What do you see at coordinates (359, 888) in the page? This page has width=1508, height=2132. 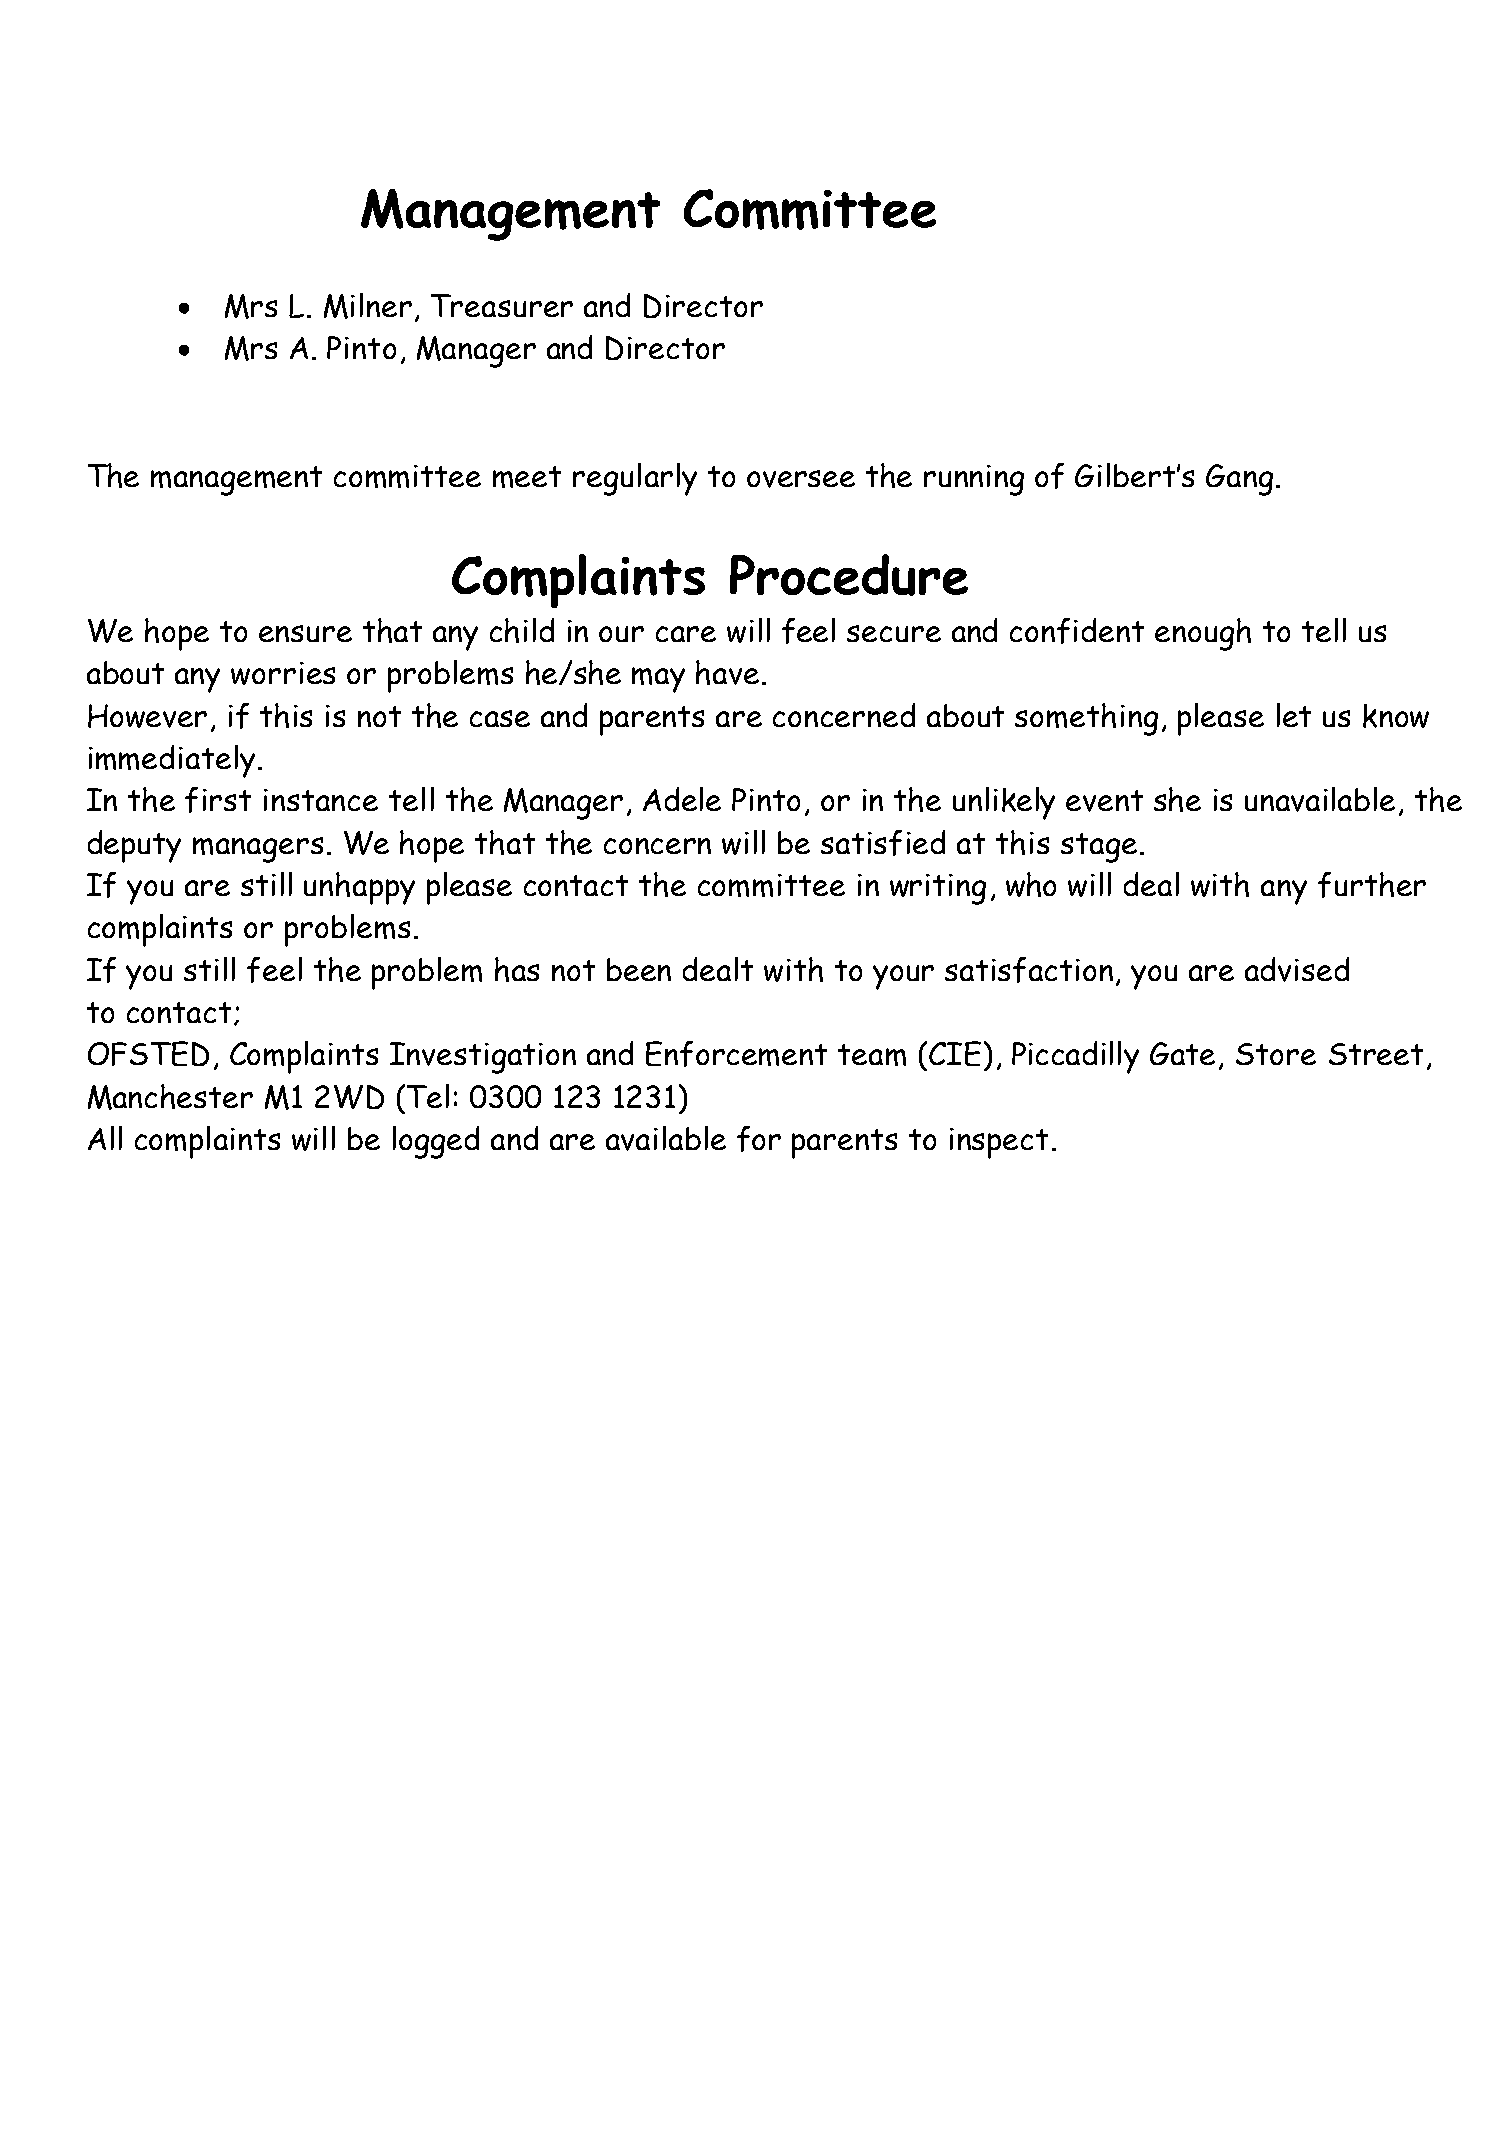 I see `unhappy` at bounding box center [359, 888].
